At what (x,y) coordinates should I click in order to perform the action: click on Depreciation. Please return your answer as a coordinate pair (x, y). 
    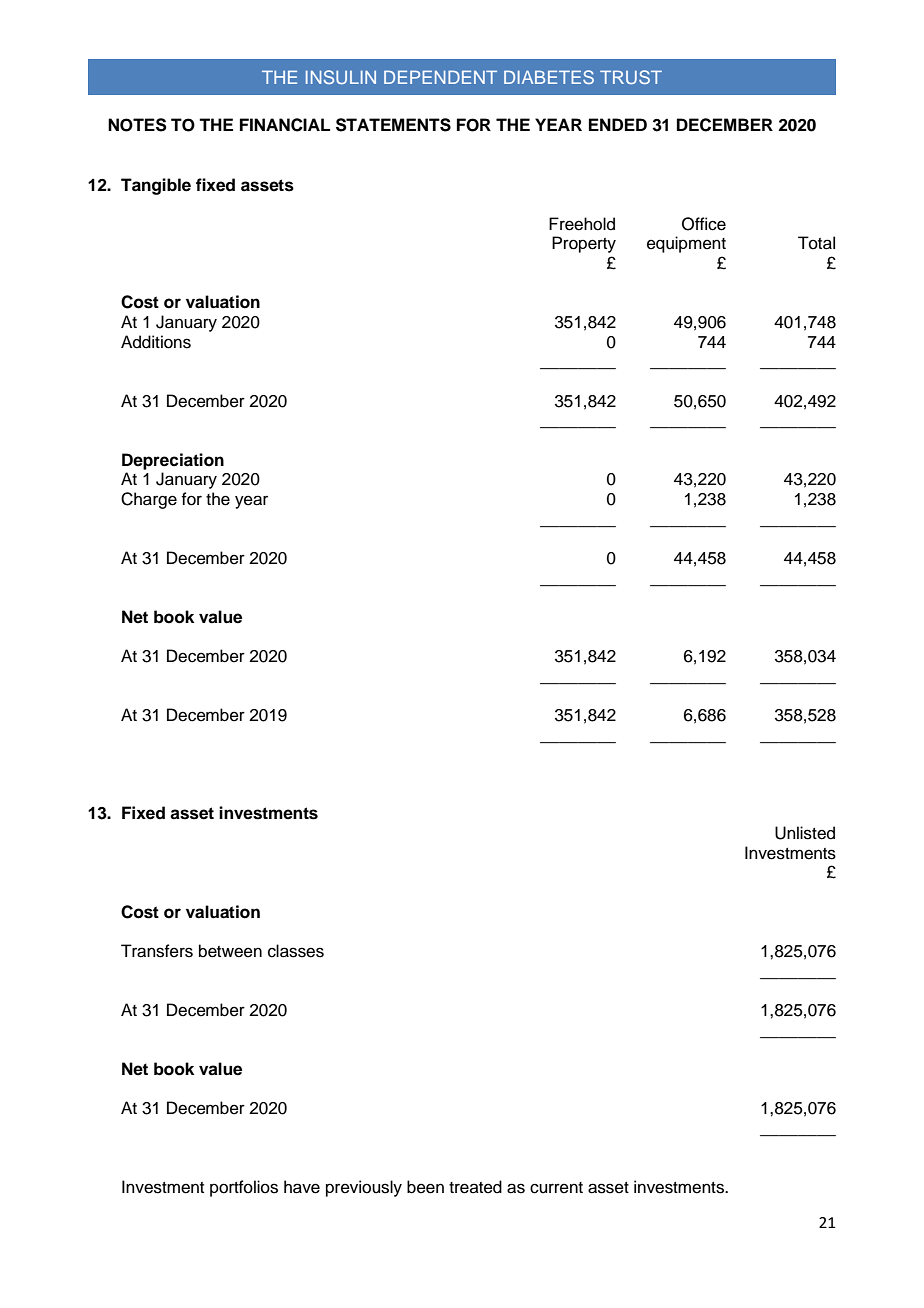
    Looking at the image, I should click on (173, 461).
